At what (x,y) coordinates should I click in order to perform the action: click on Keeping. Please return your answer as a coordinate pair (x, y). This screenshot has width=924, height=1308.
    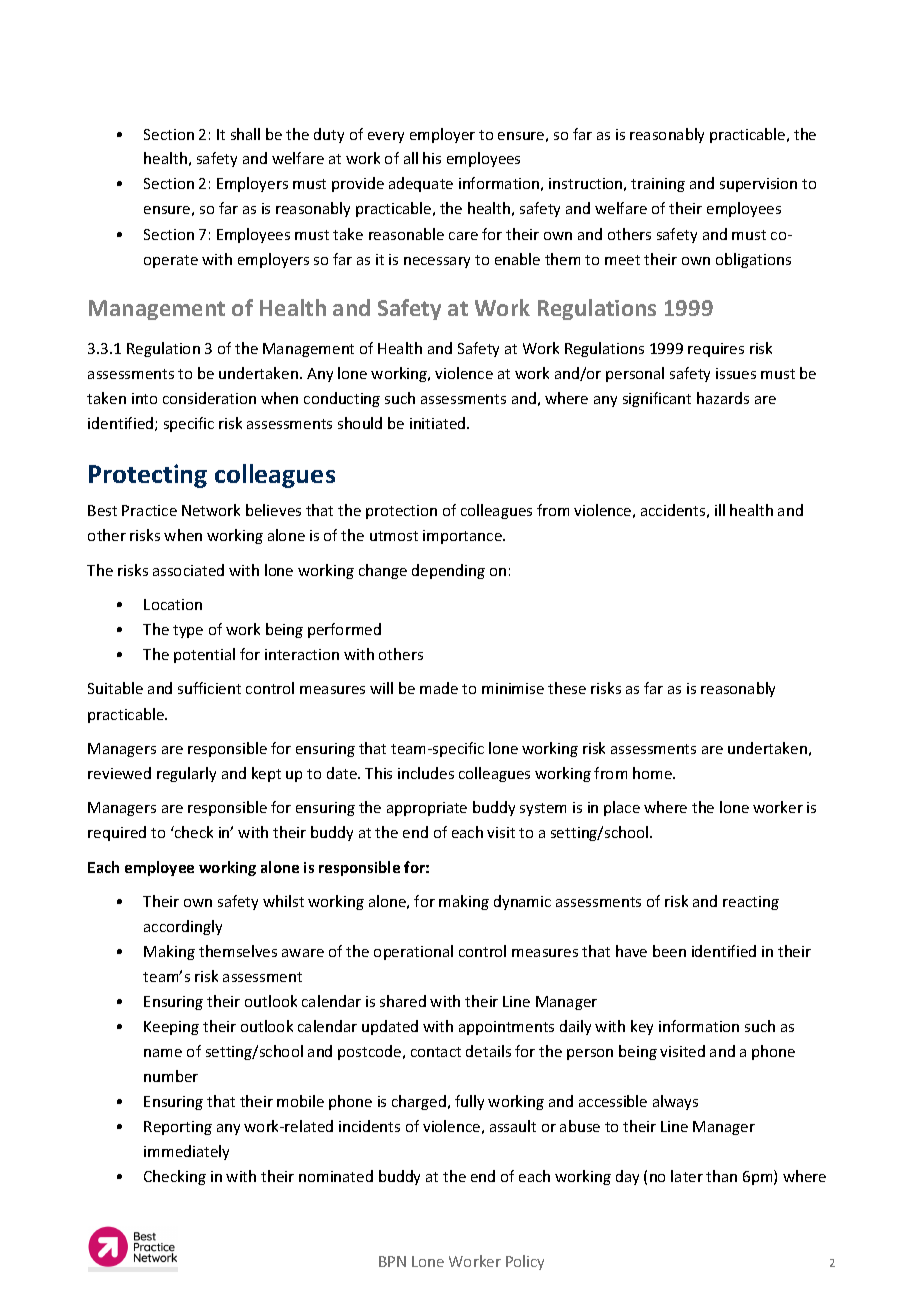
    Looking at the image, I should click on (171, 1028).
